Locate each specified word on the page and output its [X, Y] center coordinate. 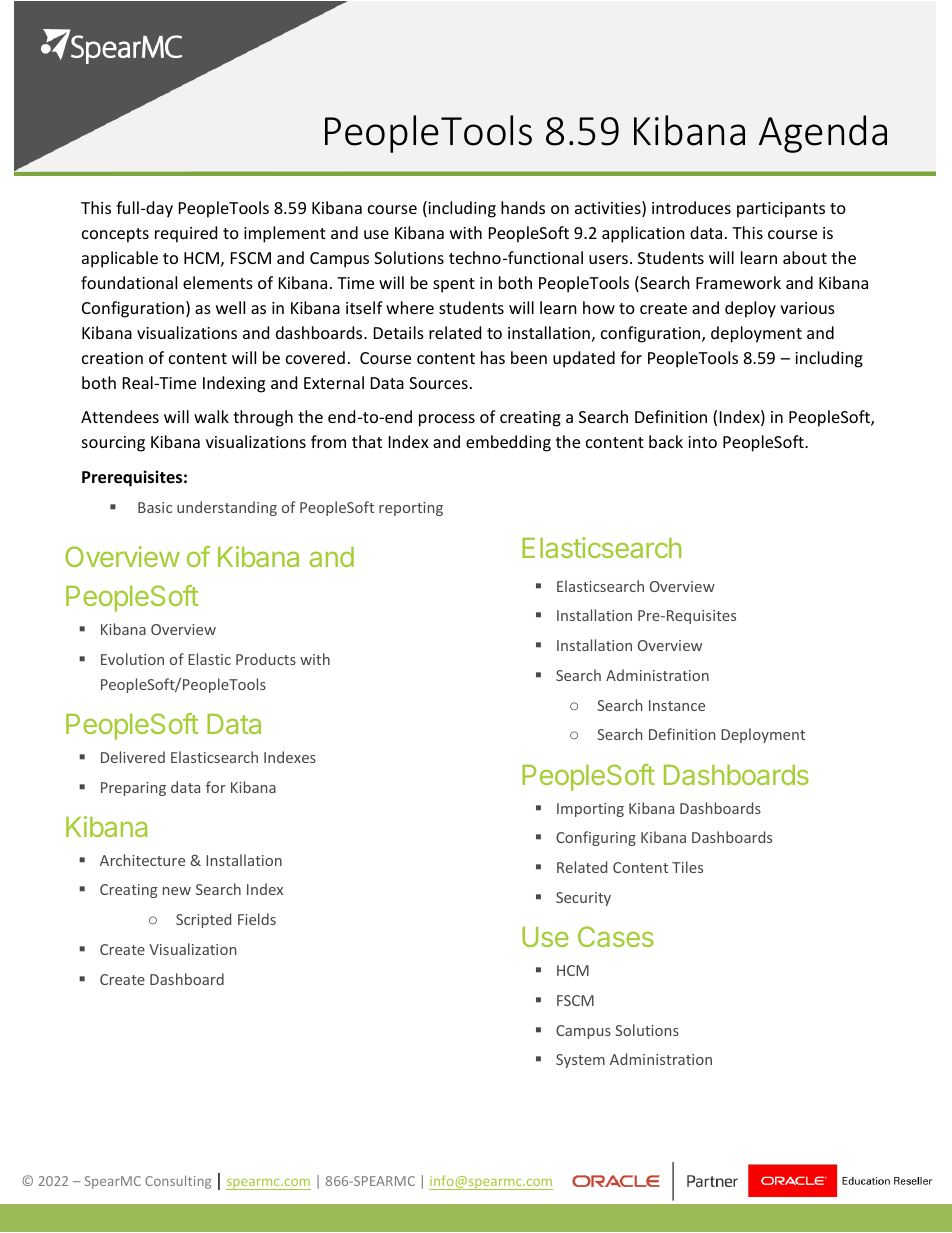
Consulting [178, 1182]
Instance [677, 705]
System [580, 1061]
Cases [616, 936]
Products [266, 659]
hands [523, 207]
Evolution [132, 659]
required [186, 234]
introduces [691, 207]
